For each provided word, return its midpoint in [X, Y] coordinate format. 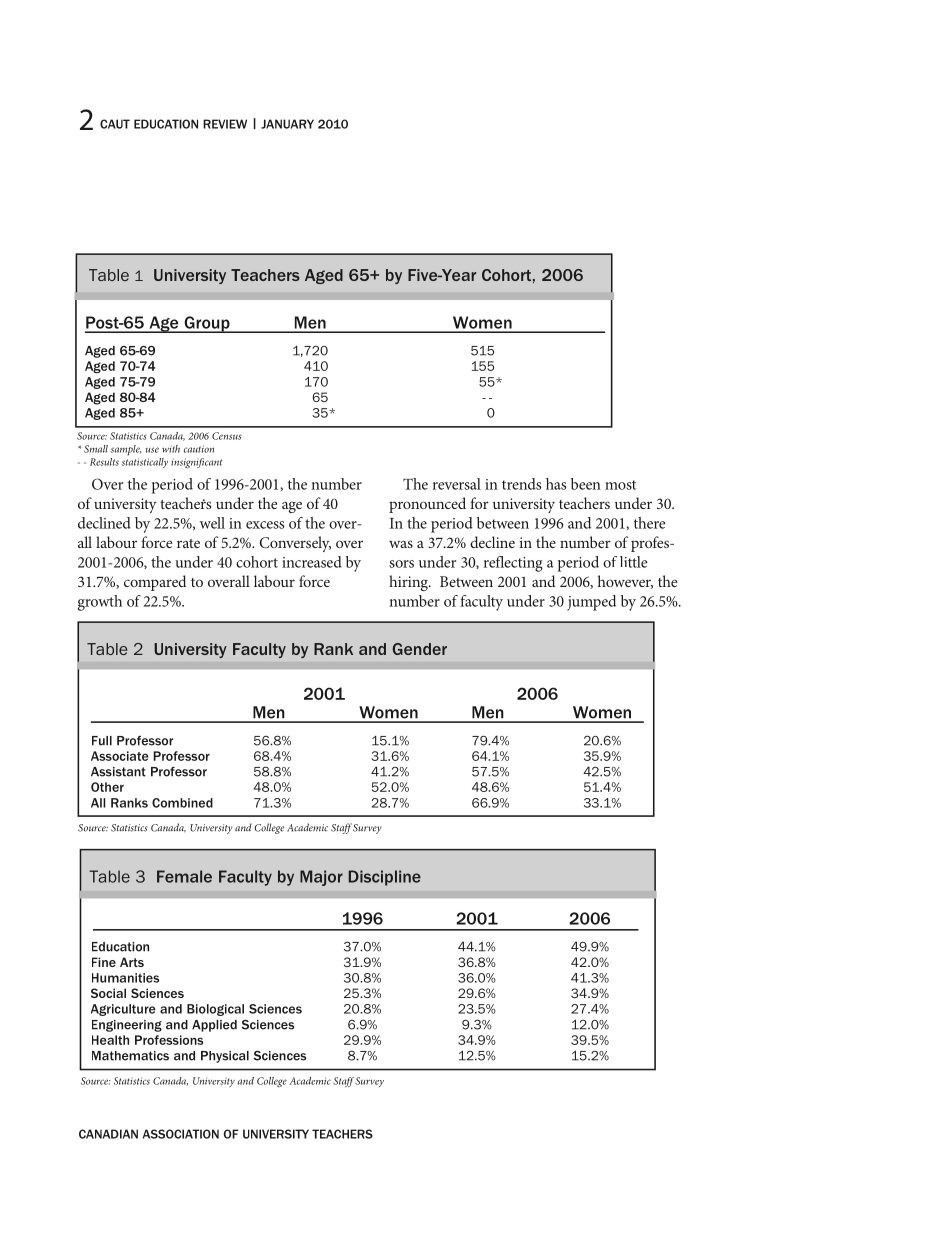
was [401, 544]
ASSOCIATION [181, 1134]
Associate [120, 756]
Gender [420, 649]
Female [184, 876]
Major [321, 878]
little [634, 562]
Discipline [385, 878]
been [586, 484]
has [556, 484]
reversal [456, 484]
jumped [591, 603]
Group [207, 324]
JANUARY [287, 124]
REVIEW [225, 124]
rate [188, 543]
